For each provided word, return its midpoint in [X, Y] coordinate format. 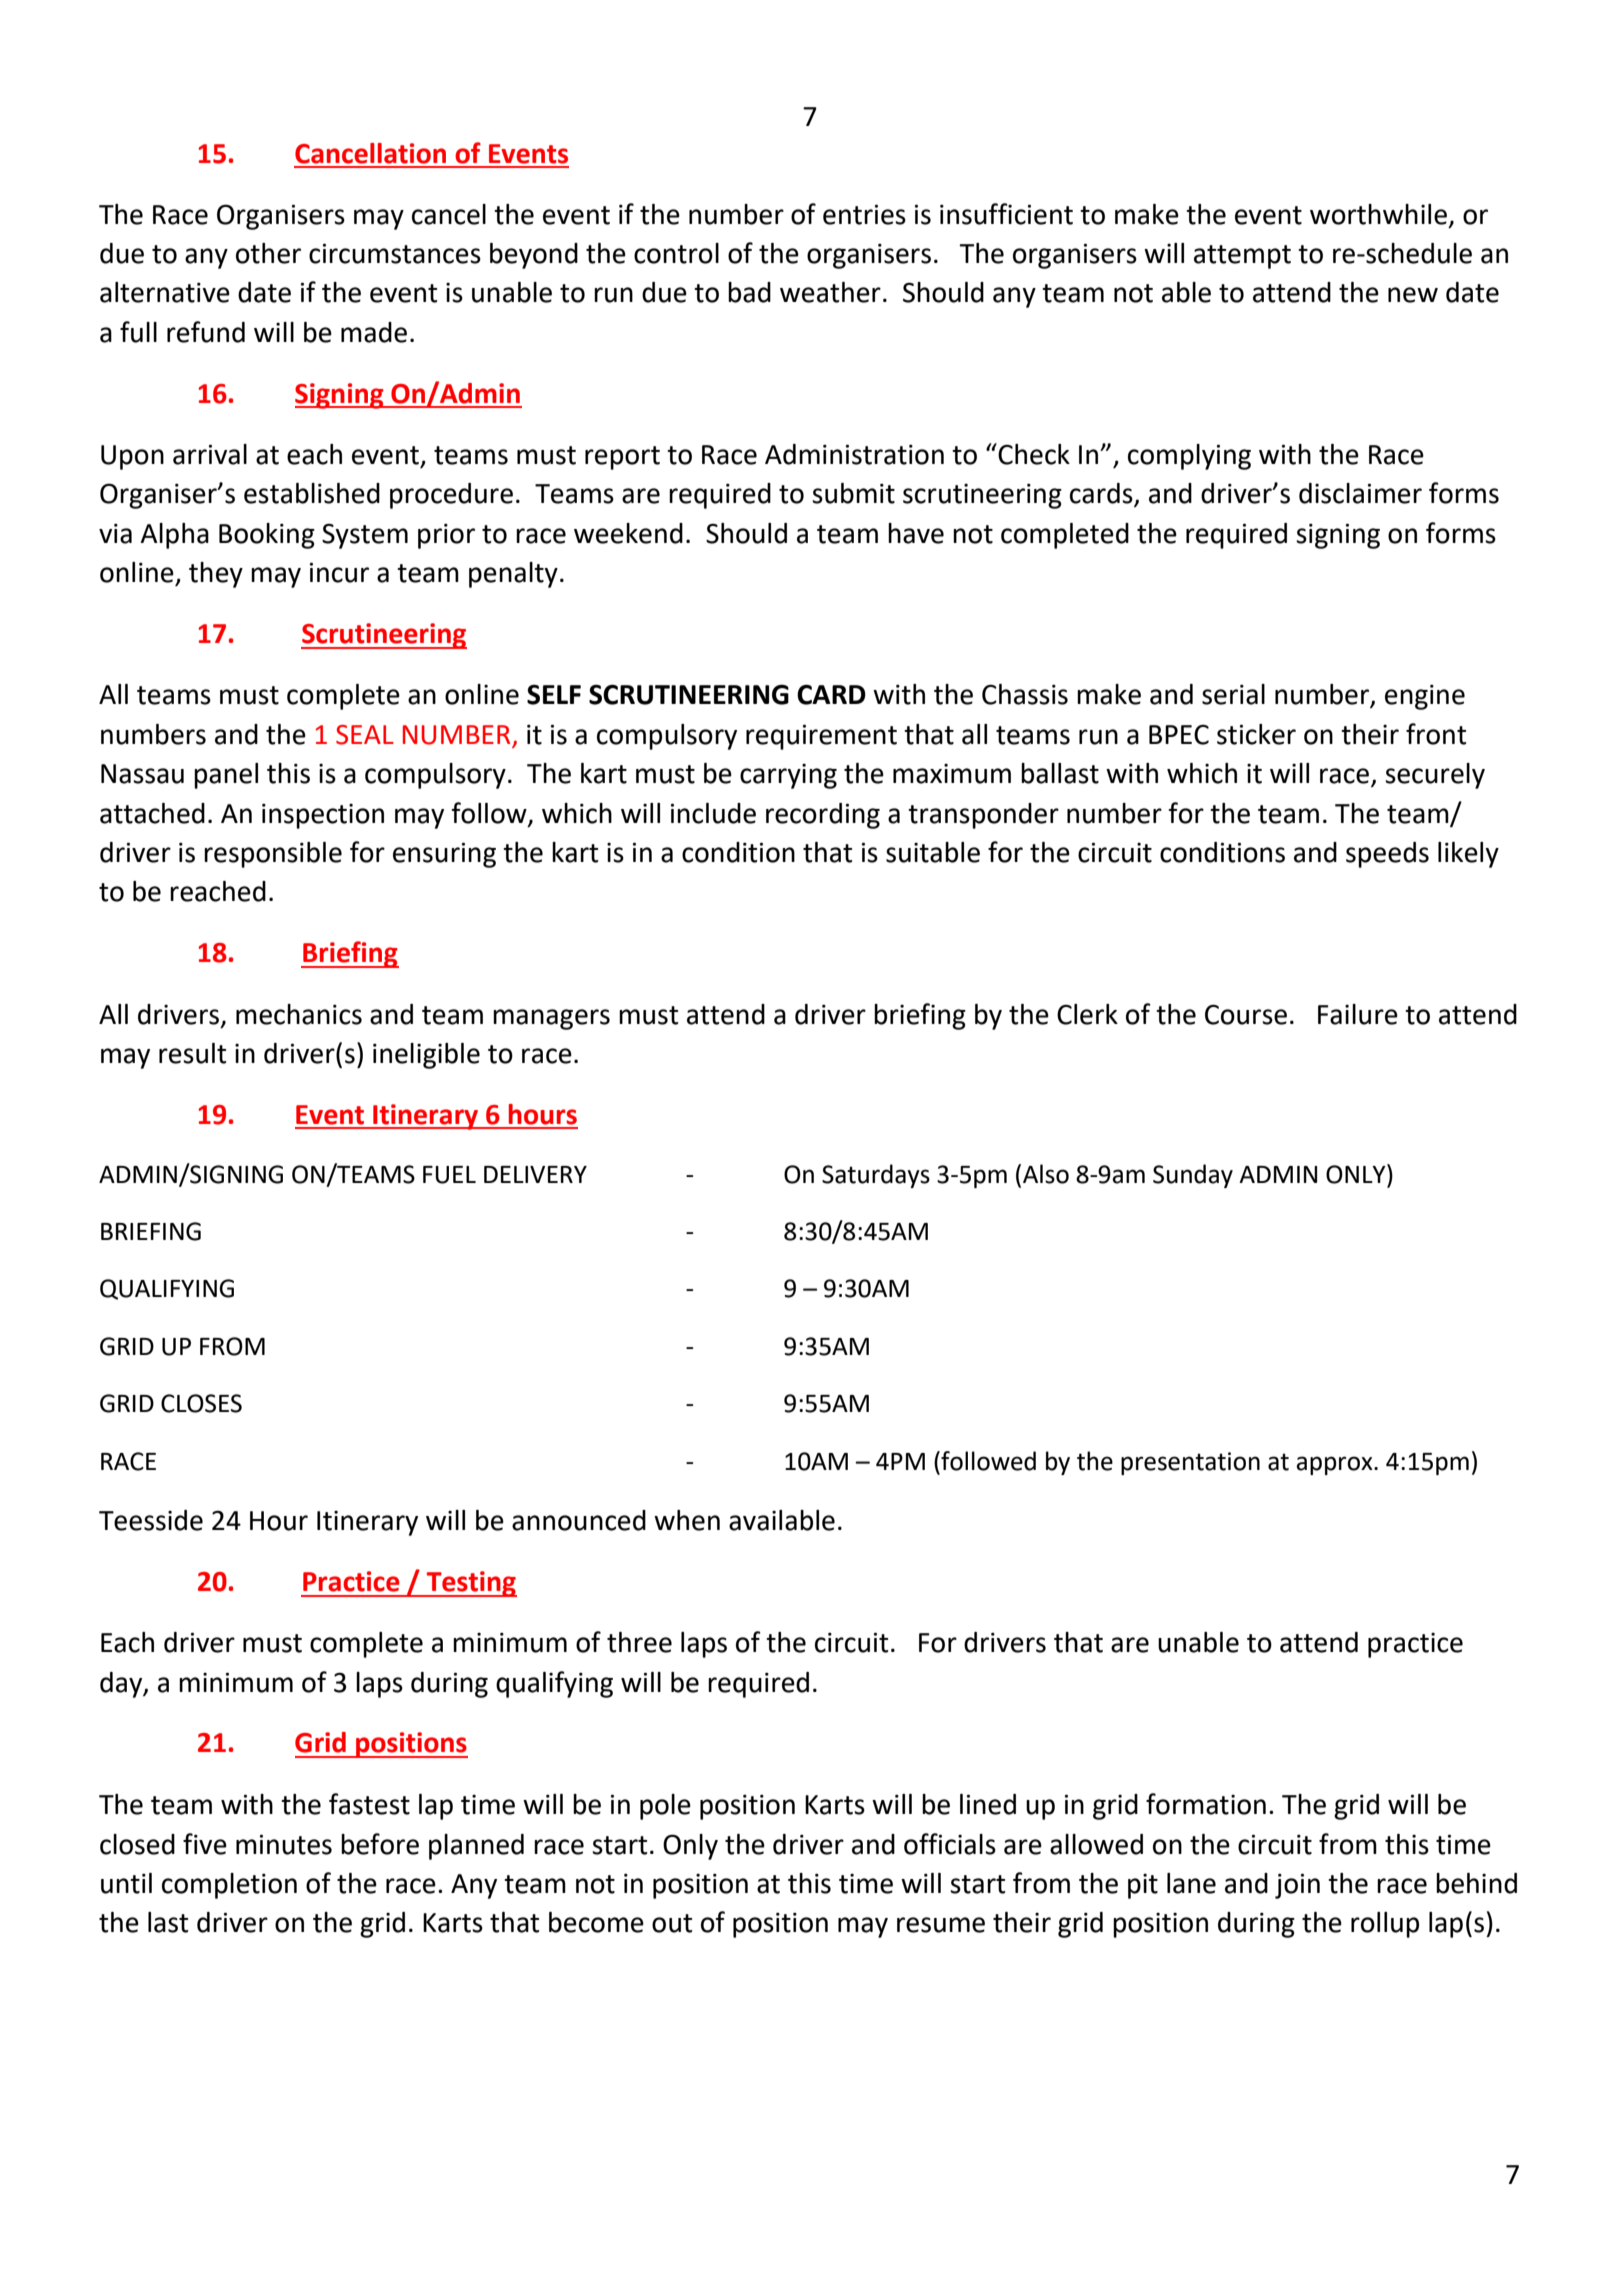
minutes [284, 1844]
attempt [1242, 257]
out [672, 1923]
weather [830, 292]
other [268, 253]
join [1297, 1886]
